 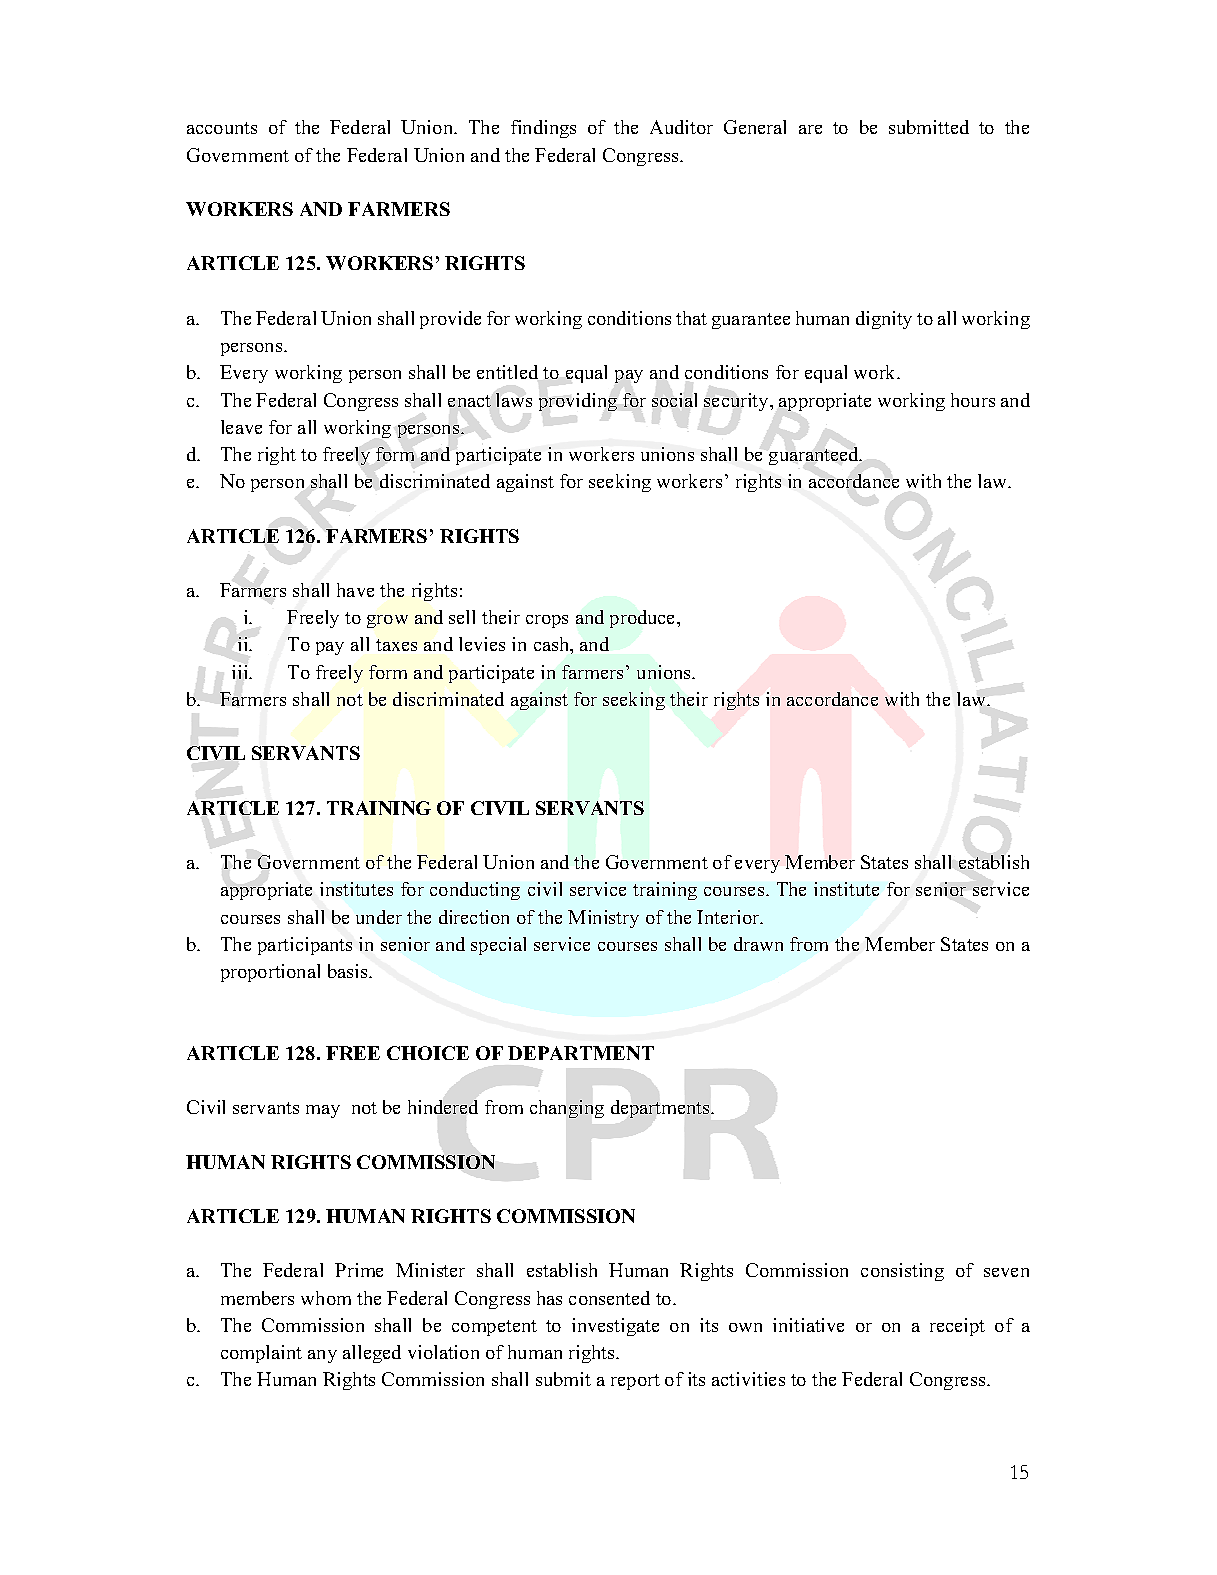 I want to click on may, so click(x=323, y=1111).
